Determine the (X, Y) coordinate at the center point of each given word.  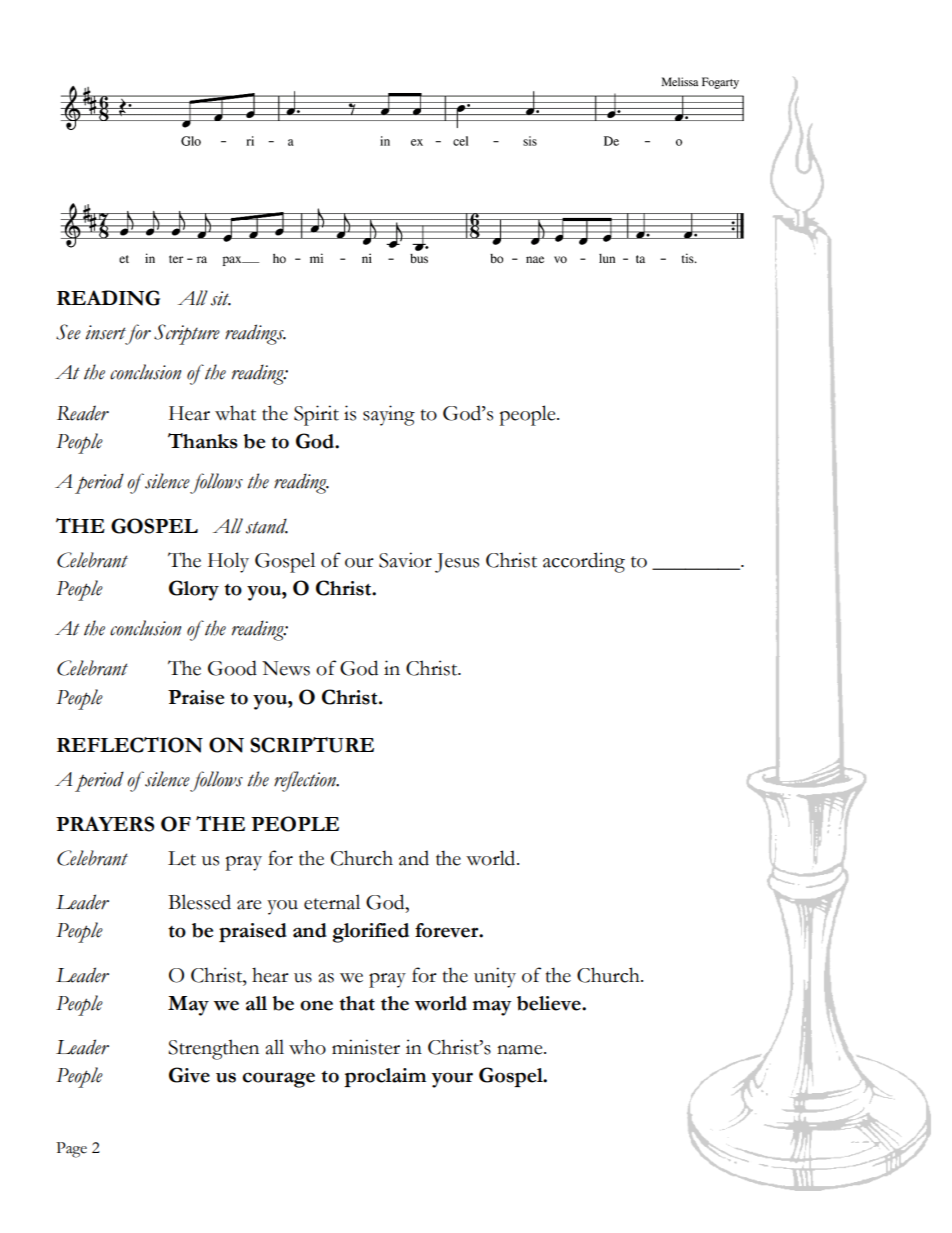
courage (278, 1080)
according (584, 562)
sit (221, 298)
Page (71, 1150)
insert (105, 332)
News (286, 668)
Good (232, 668)
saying (389, 415)
